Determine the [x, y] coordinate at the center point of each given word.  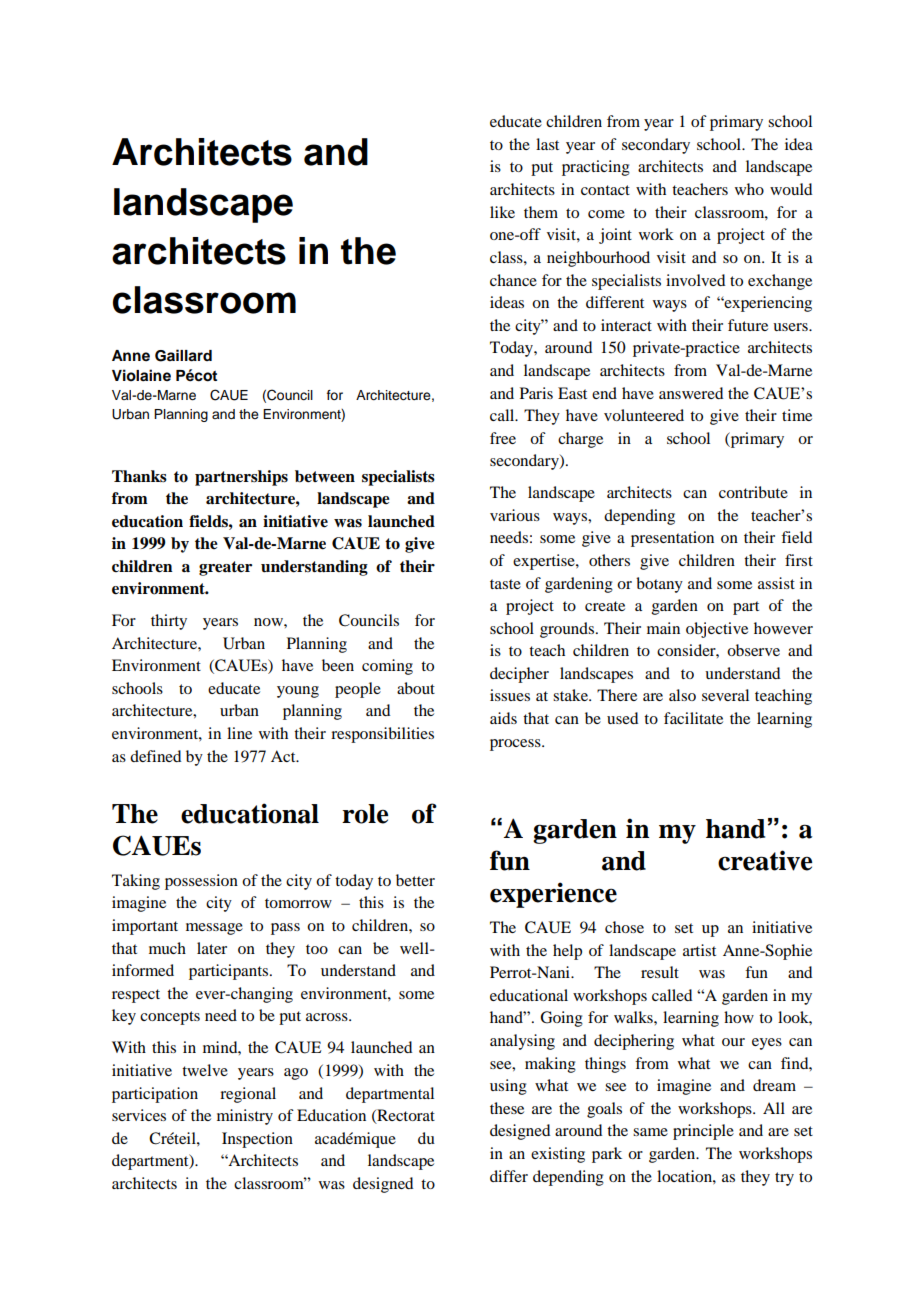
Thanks [139, 476]
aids [503, 718]
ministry [245, 1117]
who [749, 189]
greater [225, 568]
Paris [536, 393]
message [214, 929]
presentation [672, 539]
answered [691, 393]
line [239, 733]
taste [505, 584]
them [541, 212]
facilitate [693, 718]
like [502, 212]
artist [699, 950]
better [415, 880]
